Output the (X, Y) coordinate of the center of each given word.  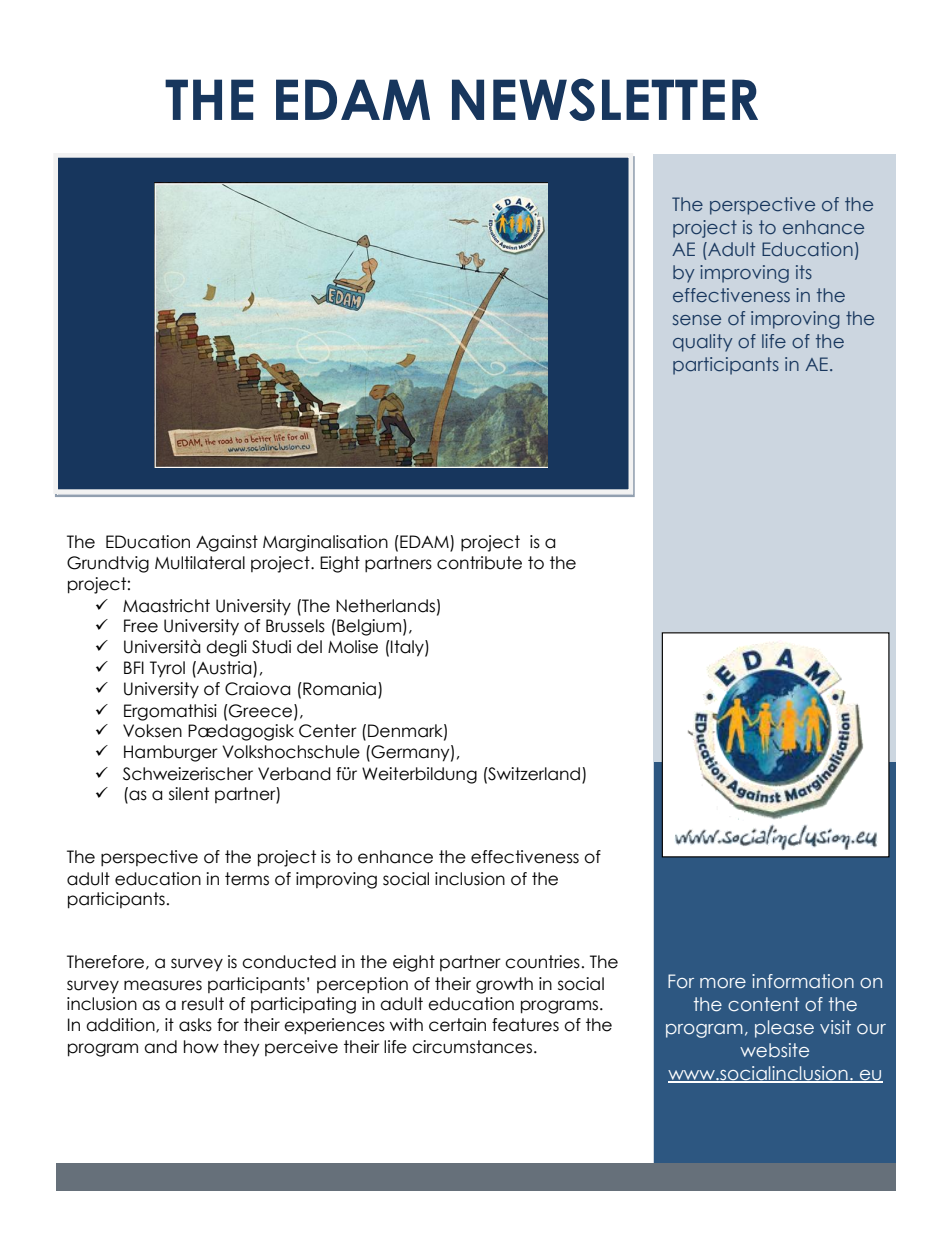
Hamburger (171, 753)
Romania (338, 689)
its (804, 272)
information (803, 981)
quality (702, 343)
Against (227, 543)
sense (697, 320)
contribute (479, 563)
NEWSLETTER (605, 99)
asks (195, 1025)
